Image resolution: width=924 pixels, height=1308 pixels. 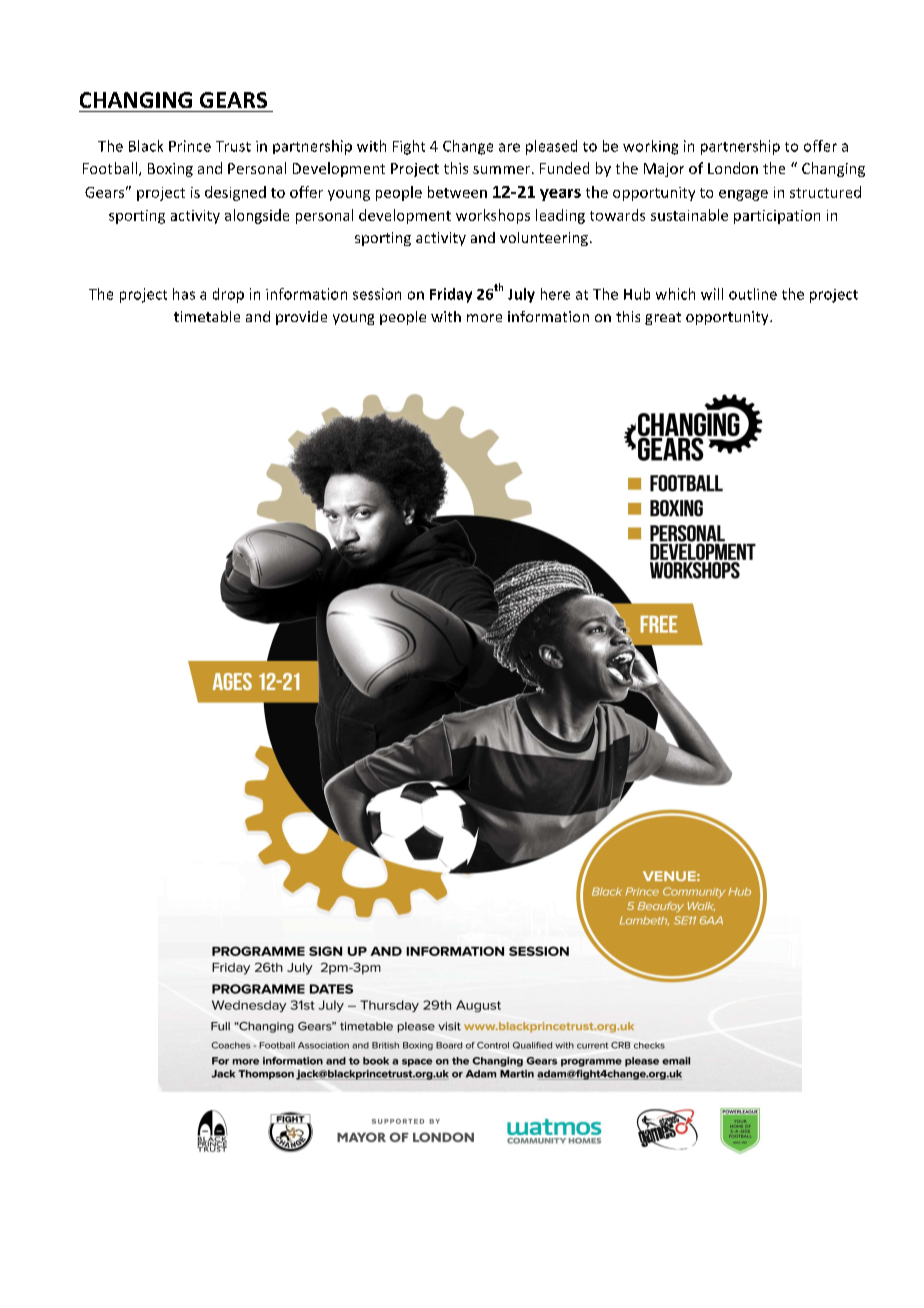 I want to click on workshops, so click(x=493, y=216).
